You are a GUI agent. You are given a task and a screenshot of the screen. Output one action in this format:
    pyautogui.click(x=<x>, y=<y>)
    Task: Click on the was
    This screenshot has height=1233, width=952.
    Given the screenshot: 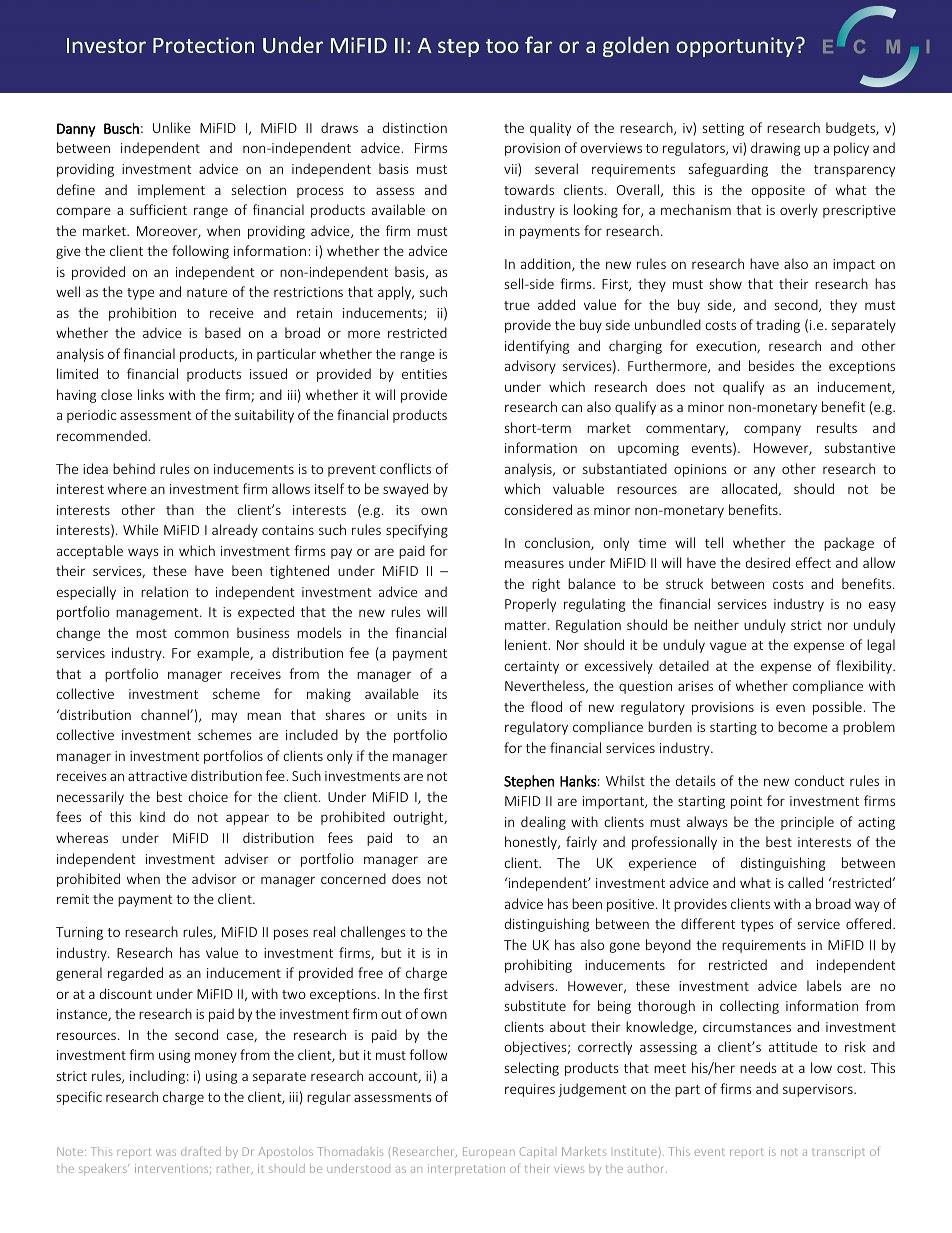 What is the action you would take?
    pyautogui.click(x=166, y=1152)
